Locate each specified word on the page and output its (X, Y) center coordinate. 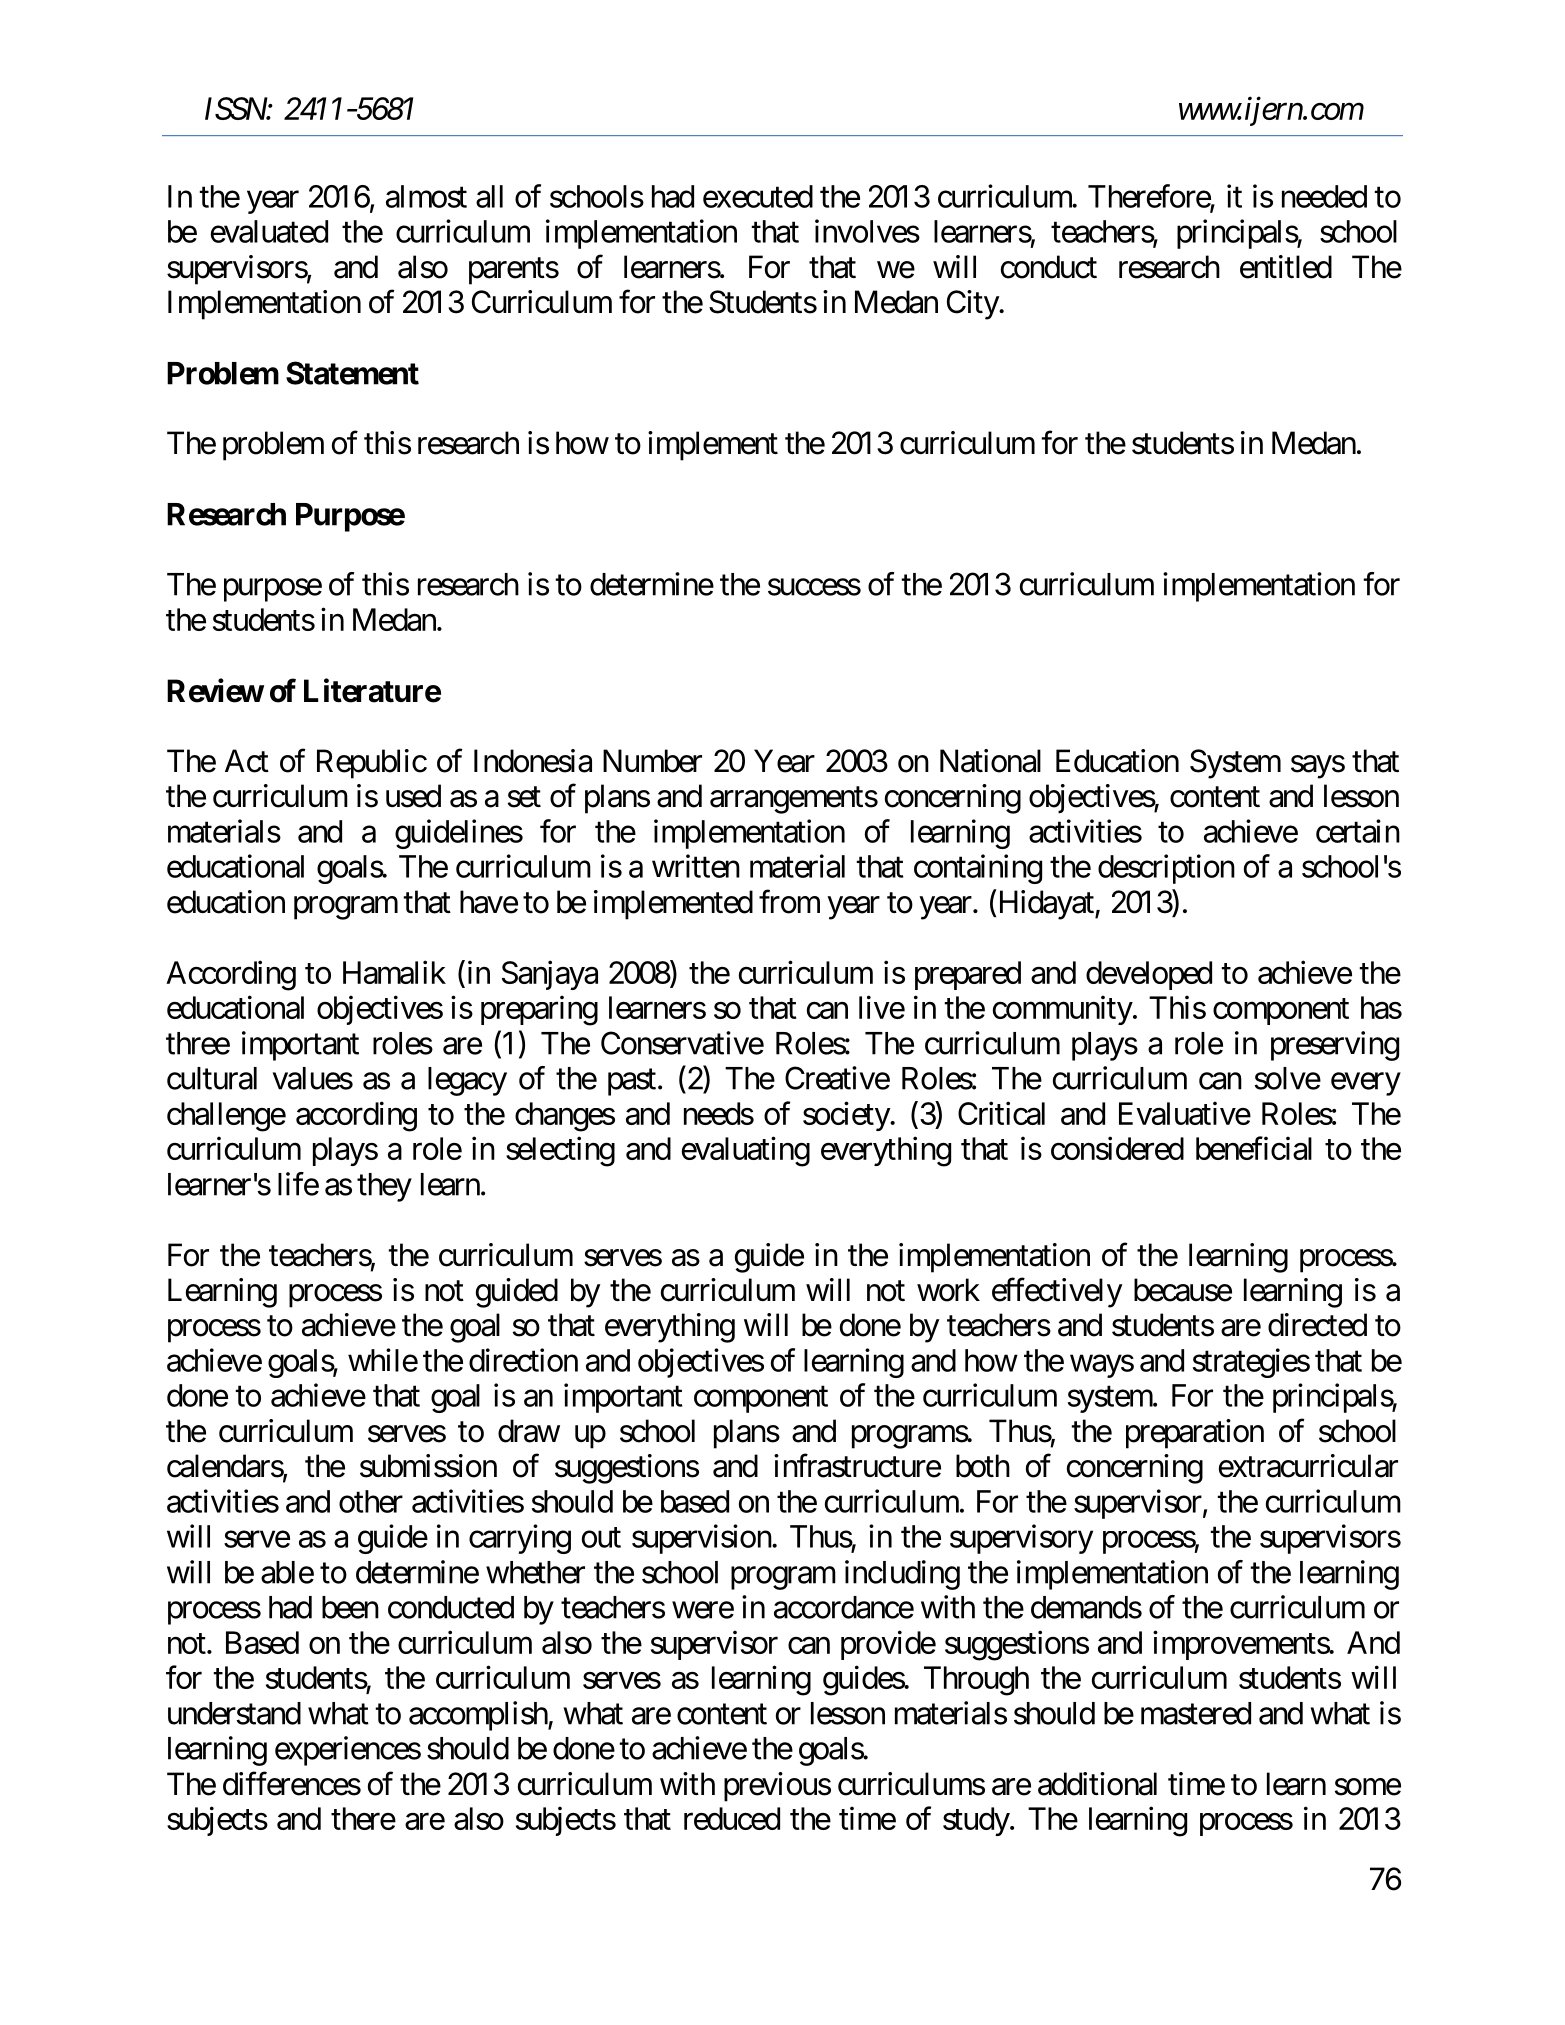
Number (652, 761)
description (1166, 869)
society (847, 1116)
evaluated (269, 231)
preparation (1195, 1434)
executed (758, 196)
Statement (352, 373)
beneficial (1254, 1148)
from (789, 902)
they (384, 1187)
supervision (702, 1539)
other (371, 1501)
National (990, 761)
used (413, 796)
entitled (1286, 267)
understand (234, 1713)
